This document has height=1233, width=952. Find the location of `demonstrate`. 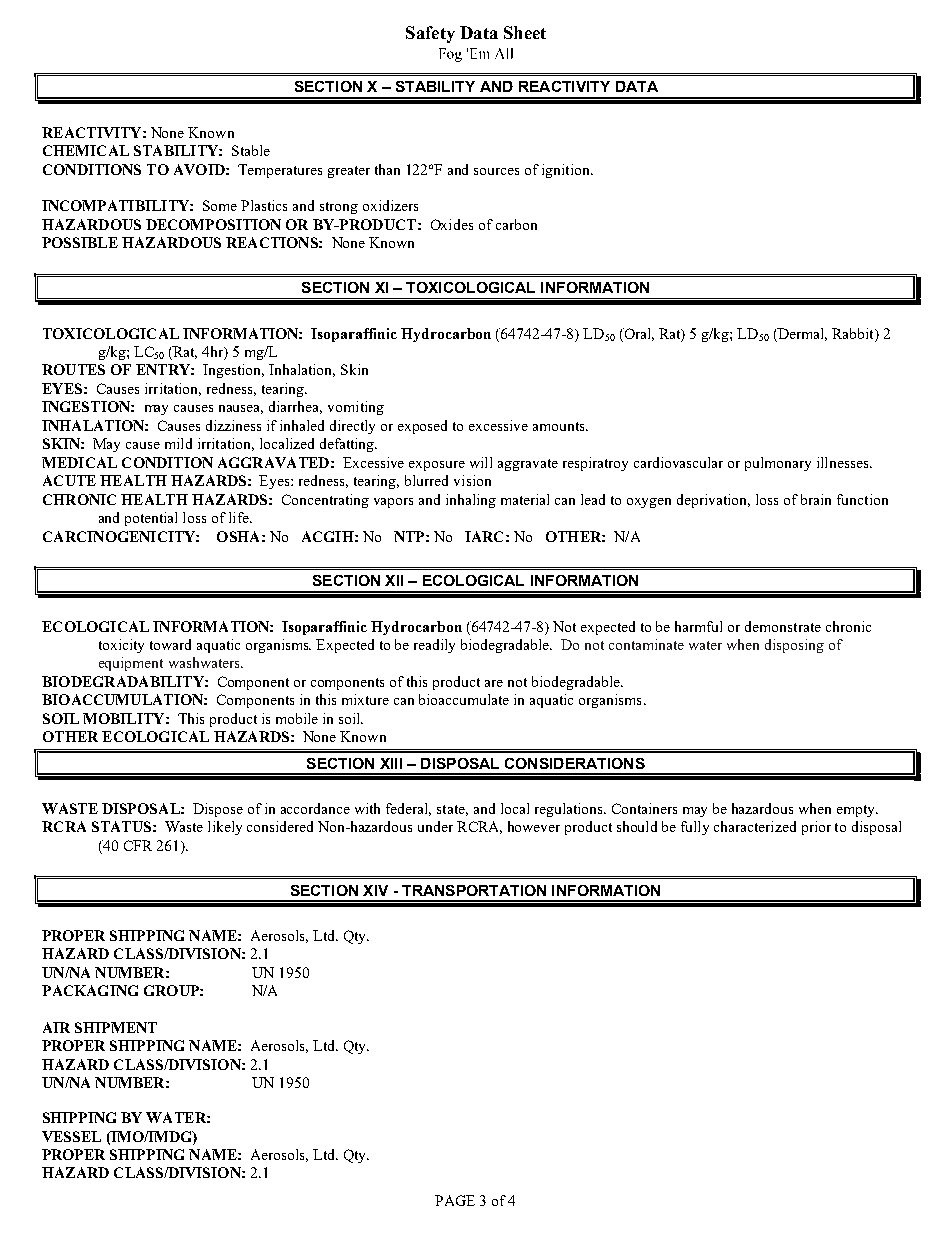

demonstrate is located at coordinates (783, 626).
